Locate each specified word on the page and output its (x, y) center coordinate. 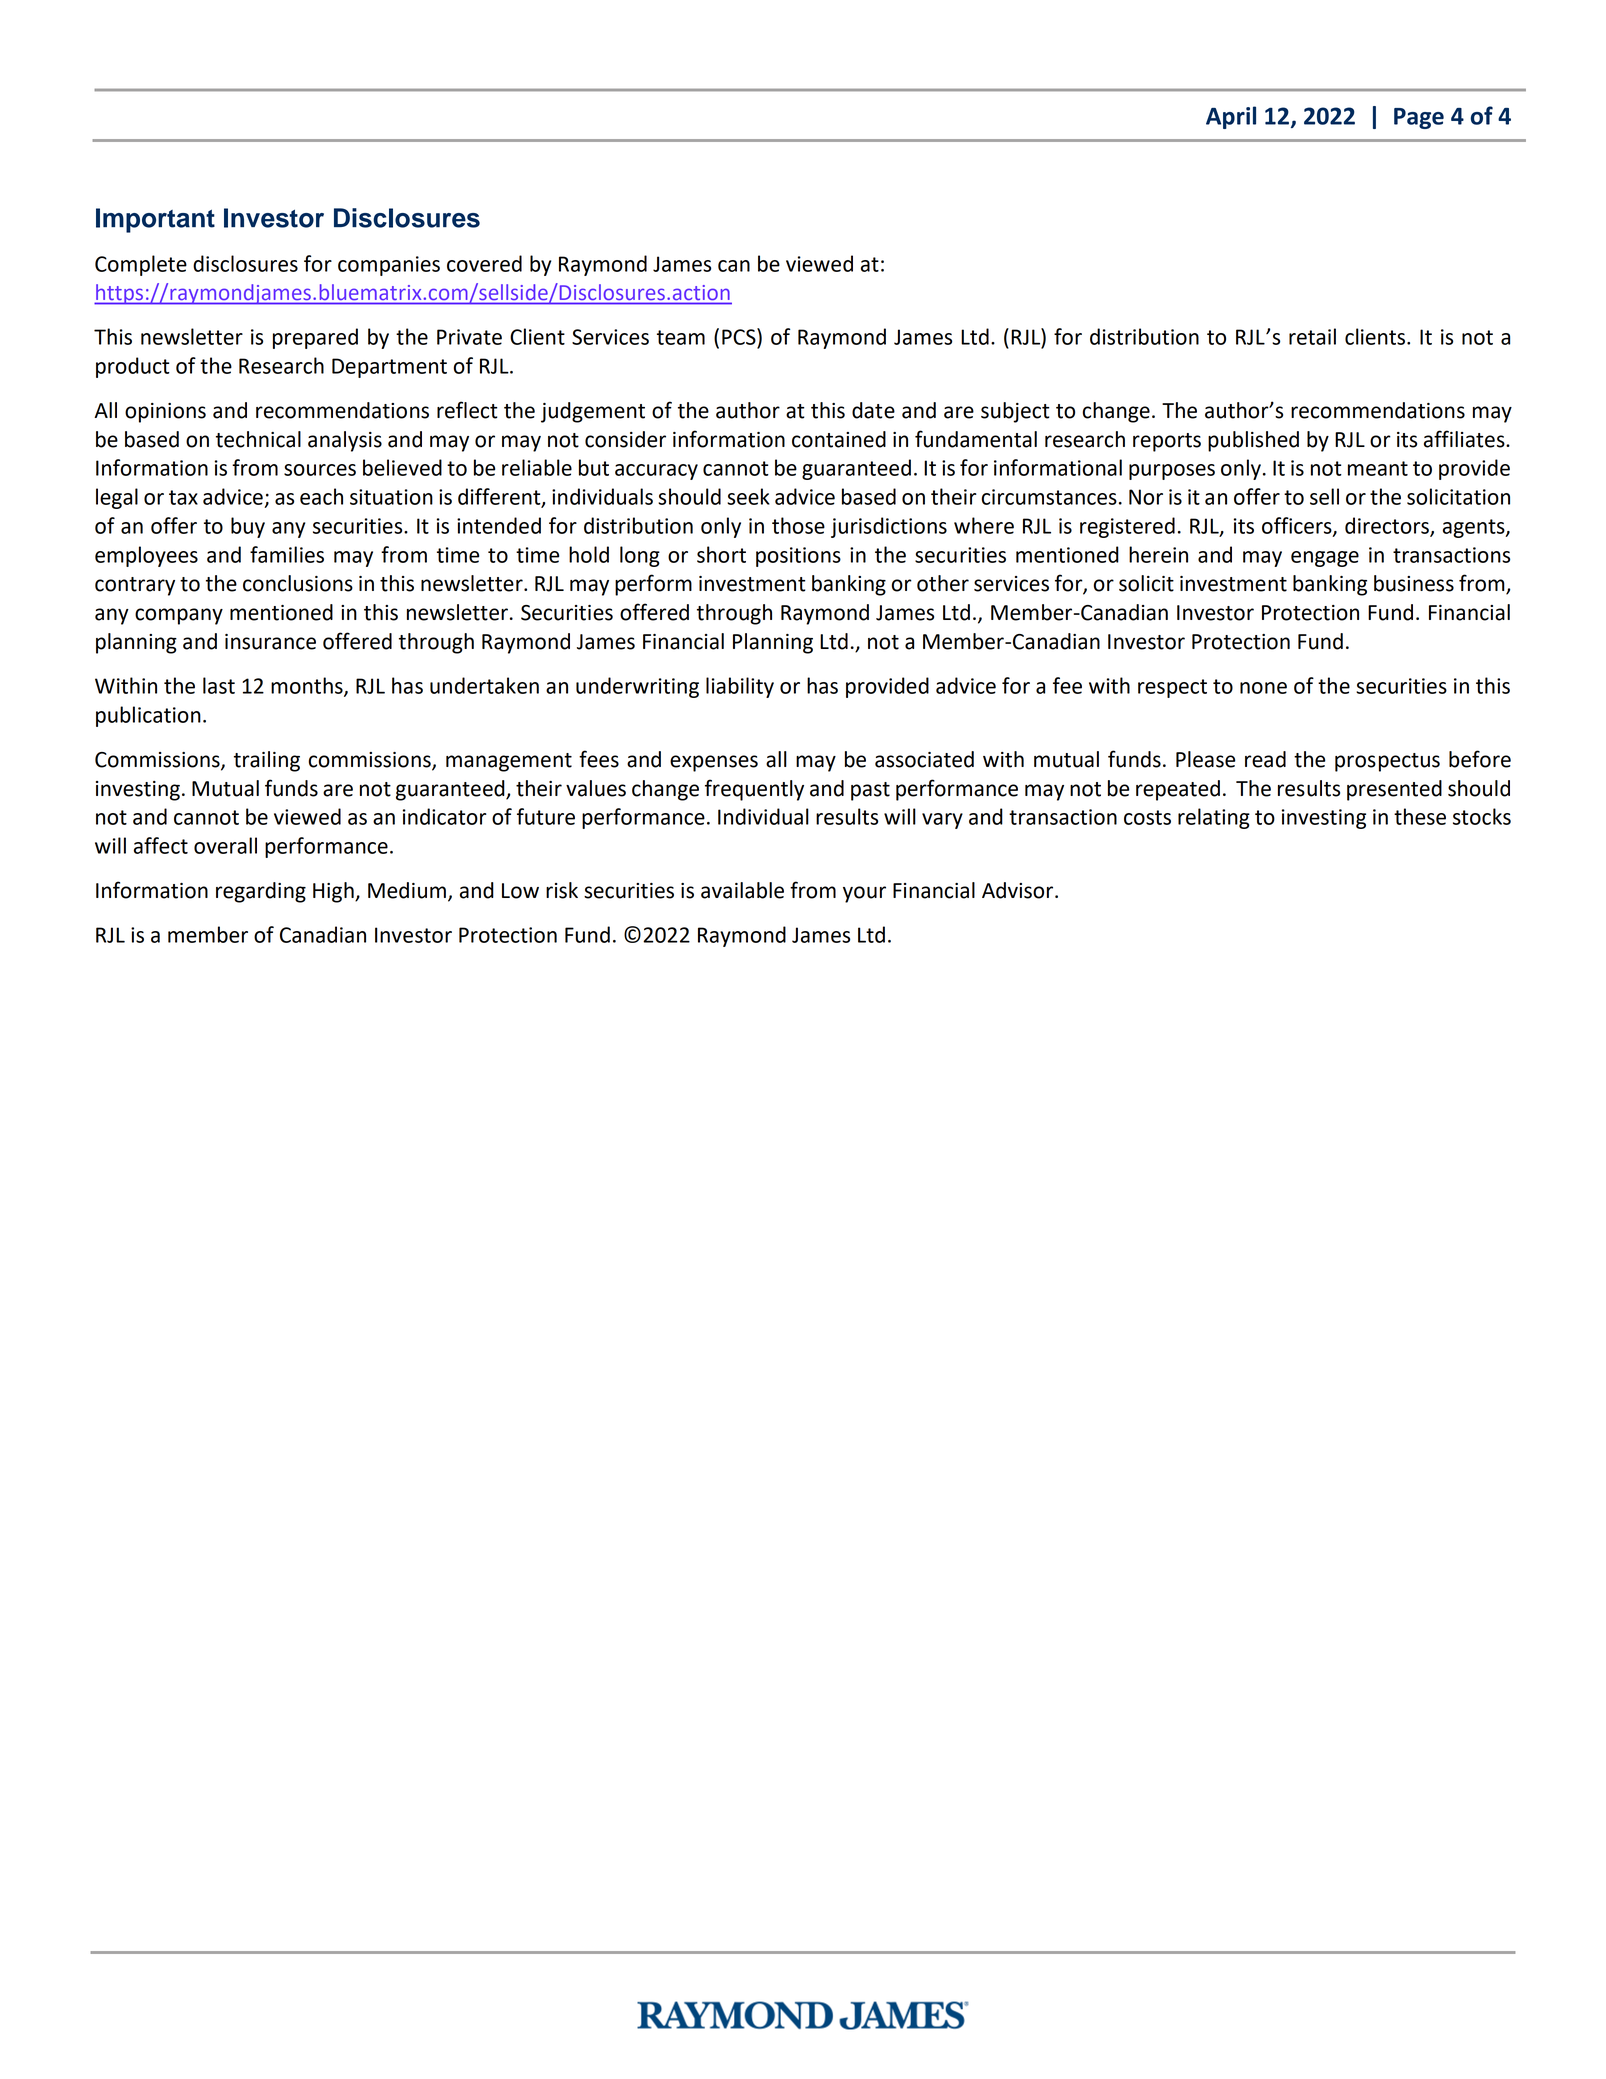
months (308, 686)
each (321, 496)
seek (748, 496)
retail (1312, 336)
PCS (740, 336)
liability (740, 687)
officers (1298, 526)
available (742, 890)
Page (1419, 118)
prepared (315, 338)
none (1263, 688)
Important (155, 220)
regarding (261, 892)
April (1231, 117)
